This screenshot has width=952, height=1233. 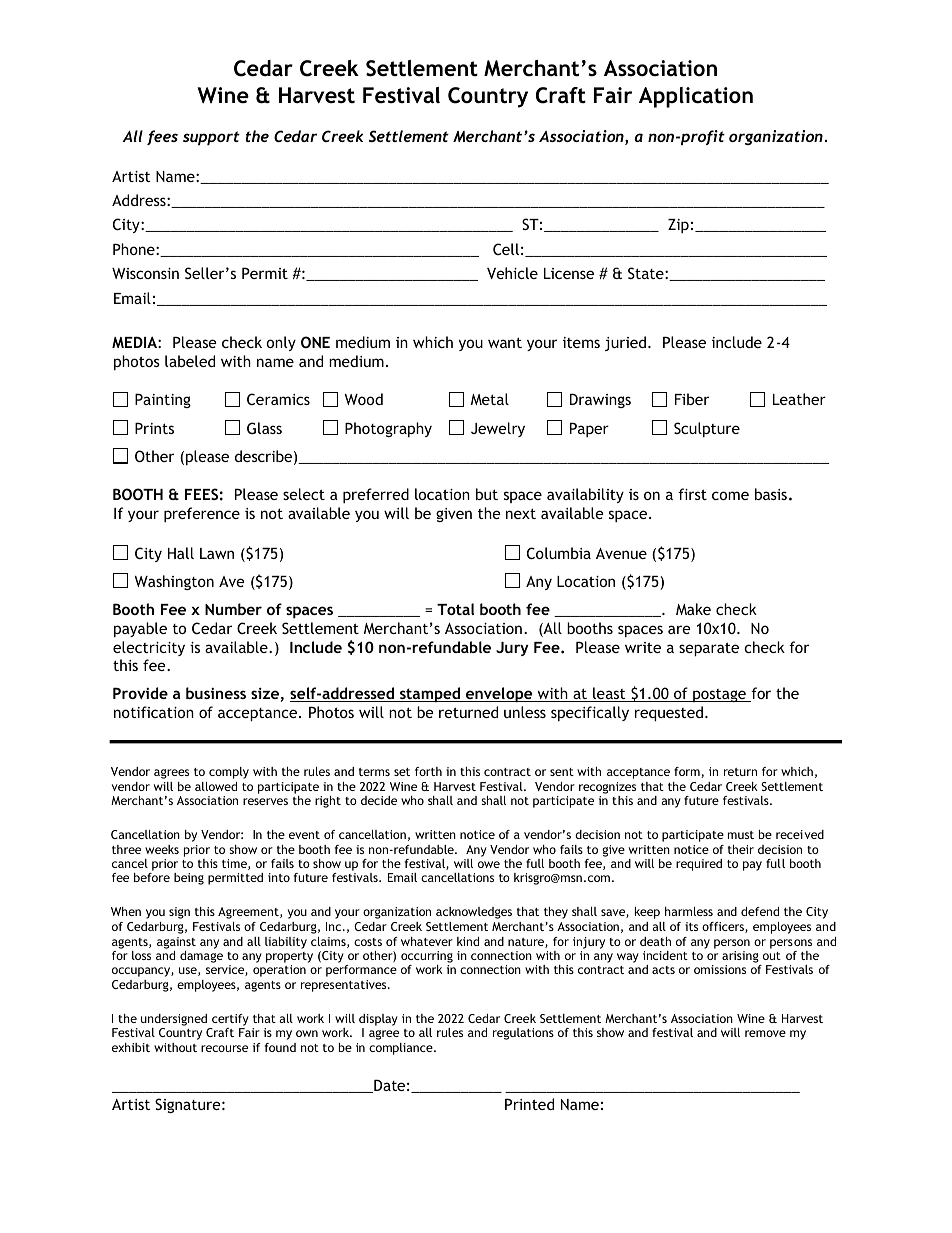 I want to click on labeled, so click(x=190, y=361).
